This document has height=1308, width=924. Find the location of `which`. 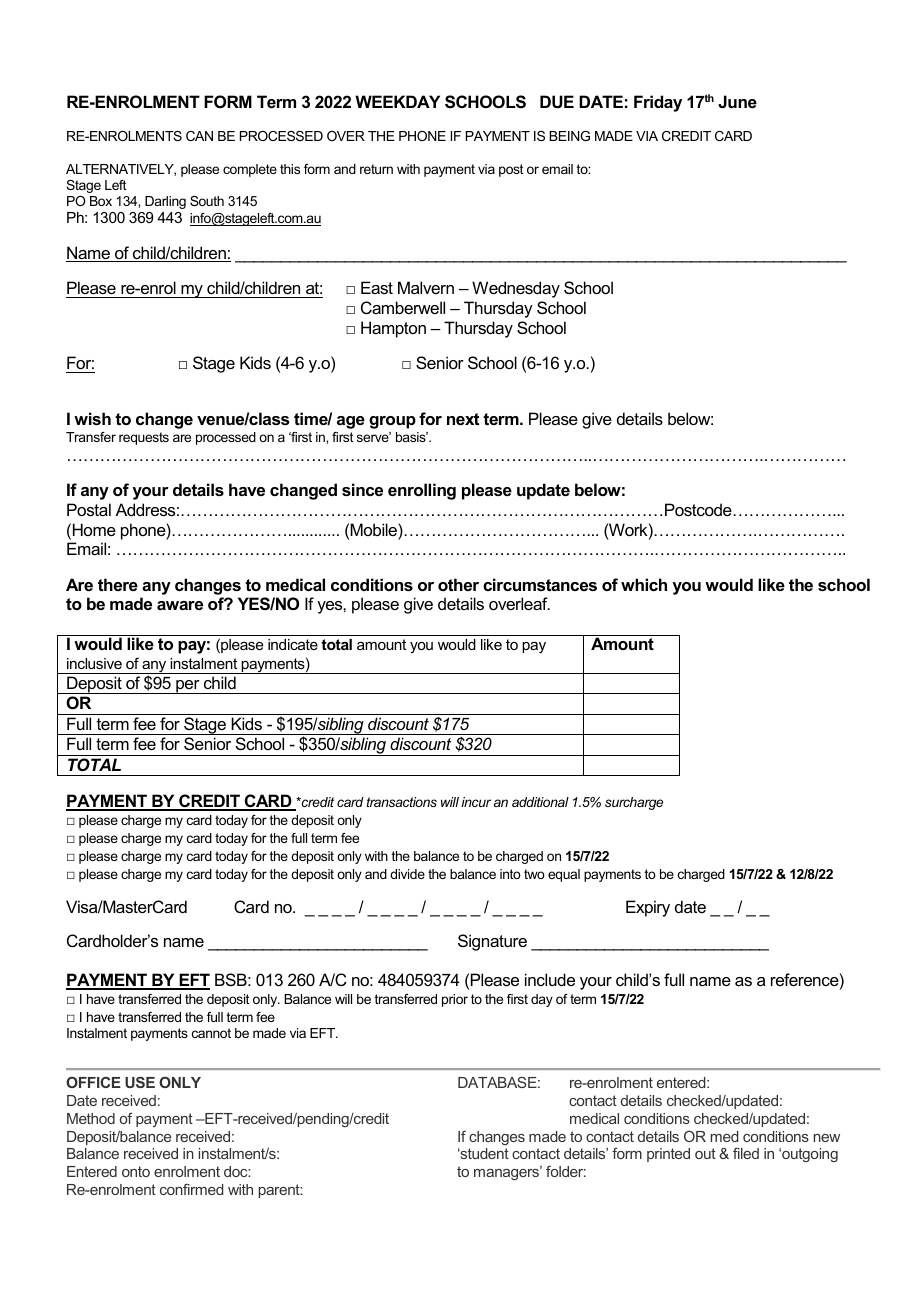

which is located at coordinates (644, 584).
